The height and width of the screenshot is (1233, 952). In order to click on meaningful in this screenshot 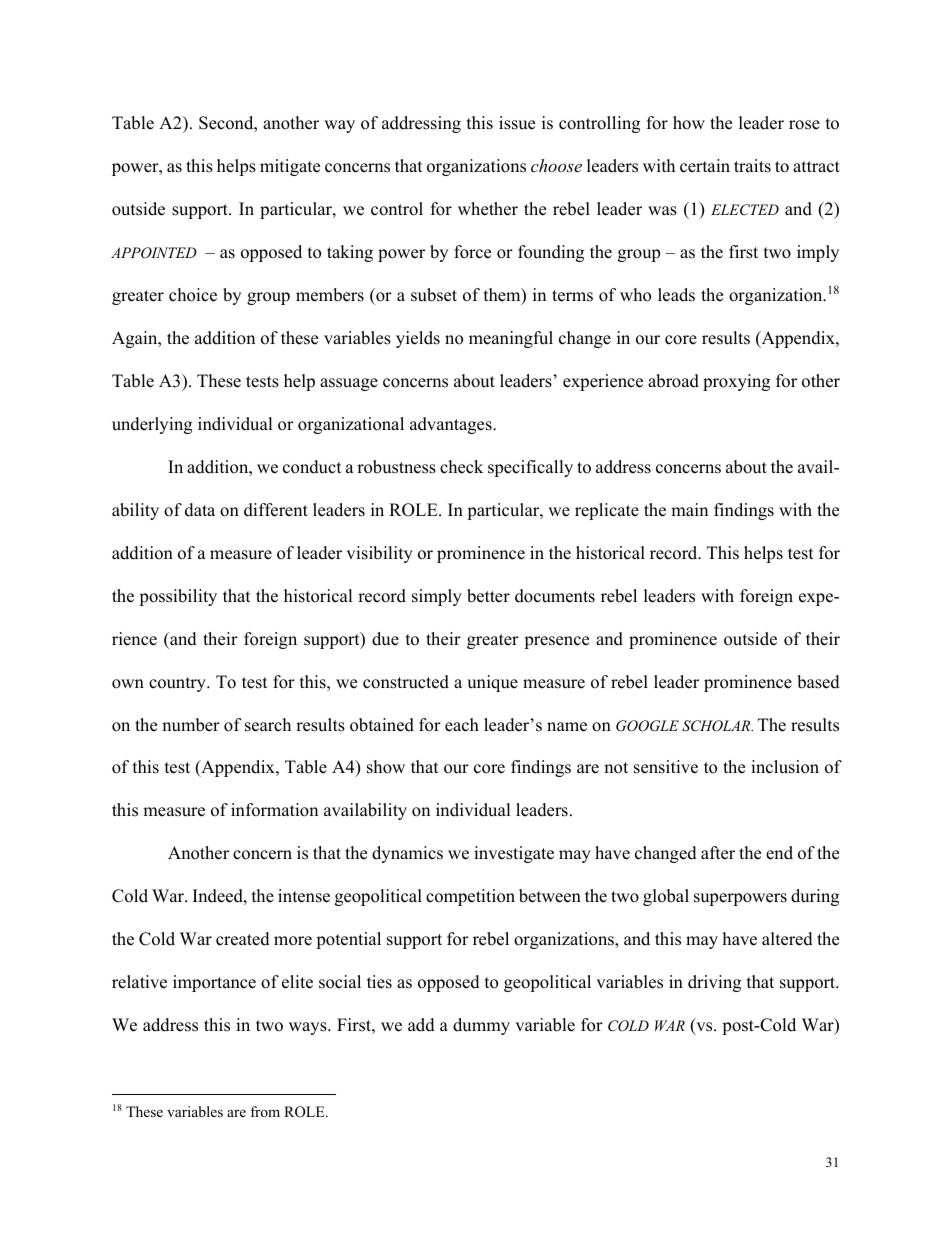, I will do `click(511, 339)`.
